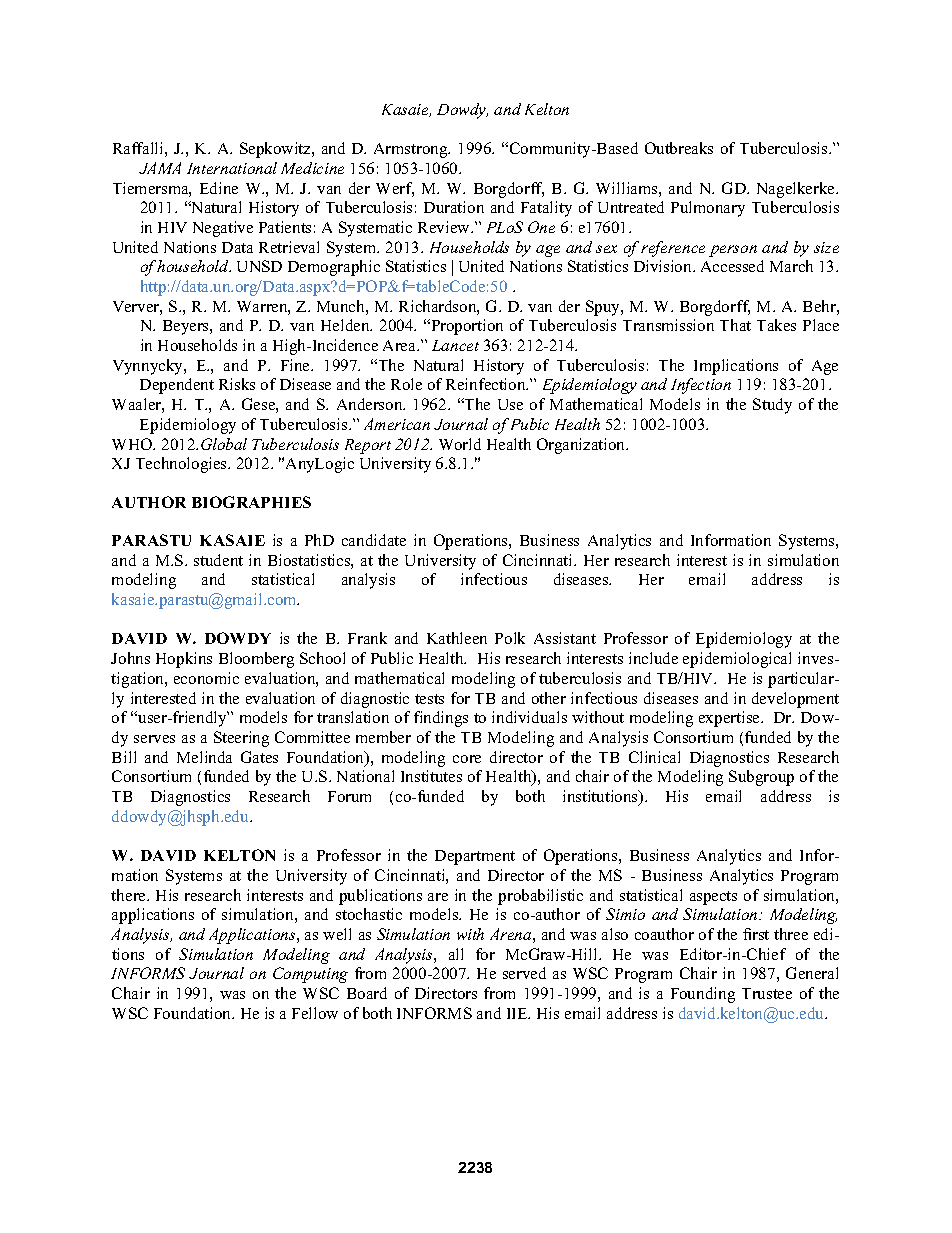 Image resolution: width=952 pixels, height=1233 pixels. I want to click on Kathleen, so click(457, 638).
